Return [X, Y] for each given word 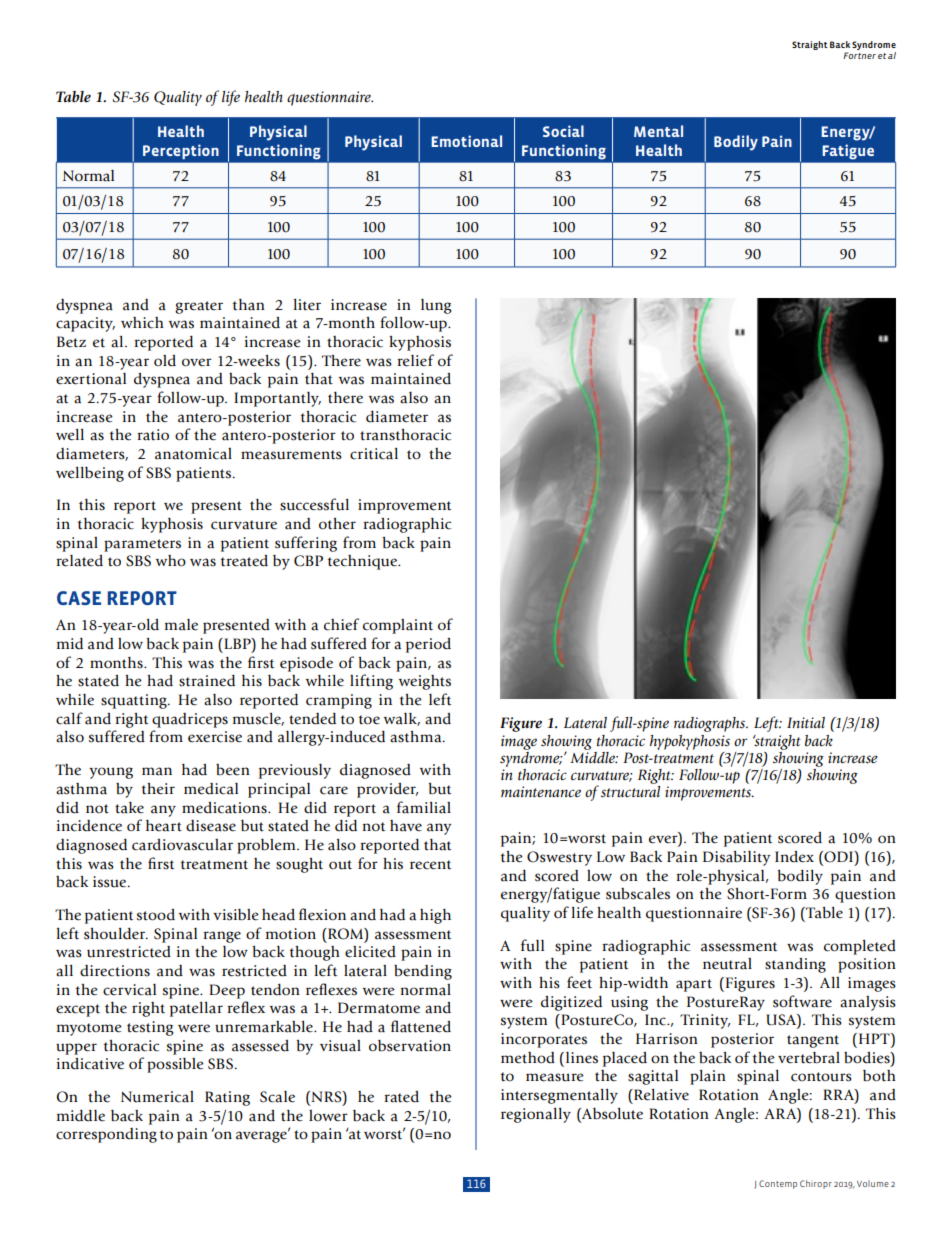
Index [794, 857]
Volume [873, 1183]
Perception [180, 152]
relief [415, 360]
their [158, 789]
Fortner [860, 55]
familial [424, 807]
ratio [153, 435]
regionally [536, 1115]
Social [563, 131]
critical [374, 454]
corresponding [106, 1135]
